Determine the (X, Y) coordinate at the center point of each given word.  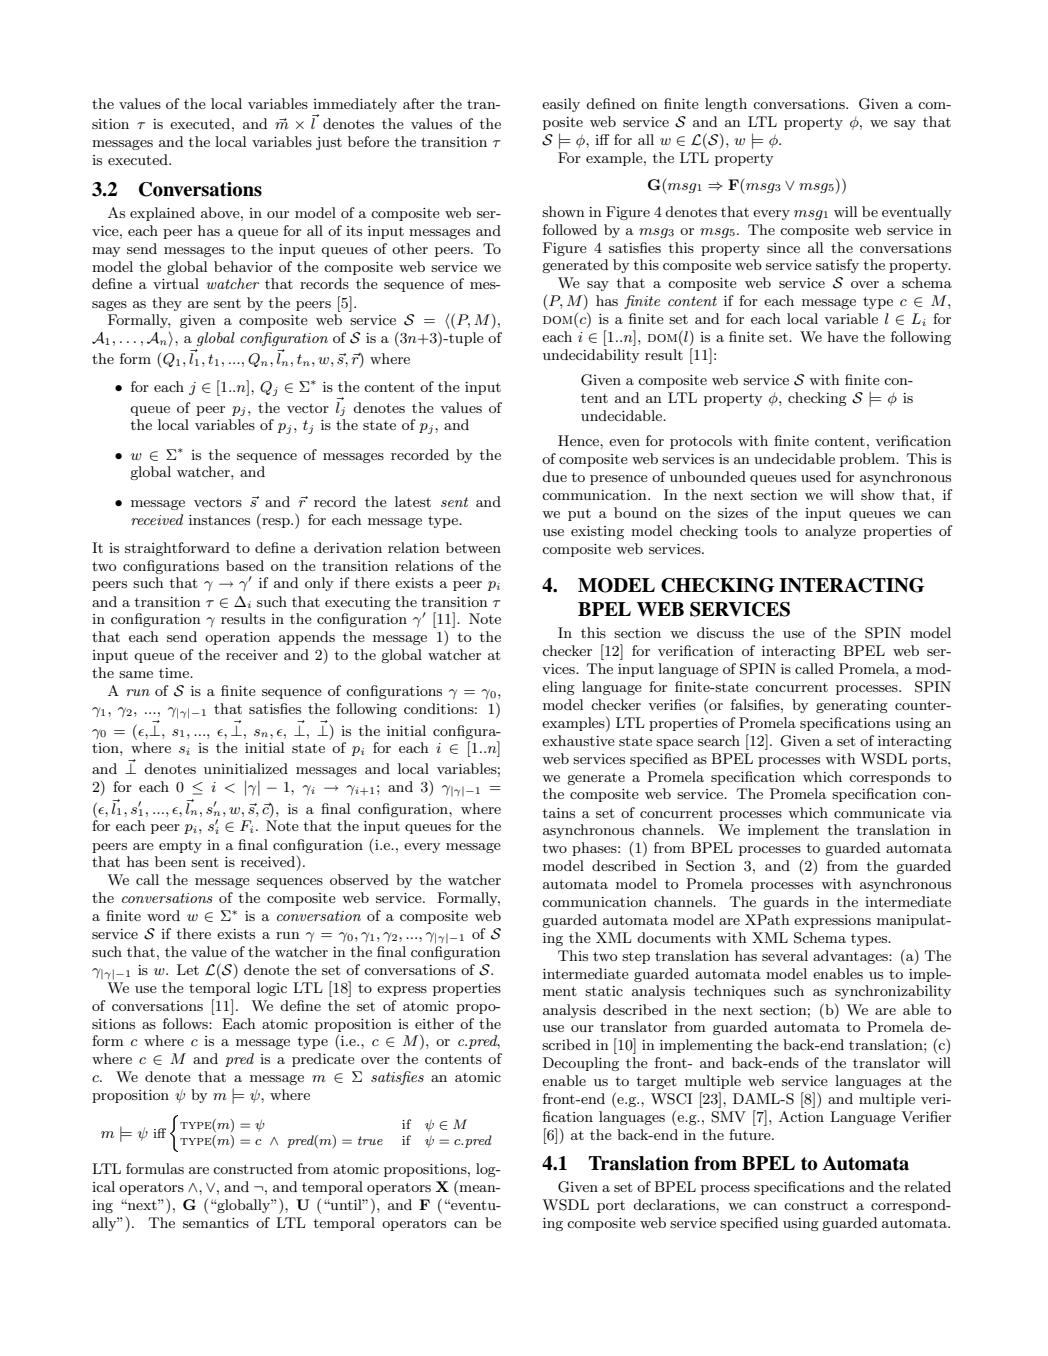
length (726, 105)
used (816, 476)
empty (180, 847)
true (370, 1140)
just (329, 143)
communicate (879, 813)
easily (561, 105)
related (927, 1186)
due (554, 476)
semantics (216, 1223)
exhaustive (578, 740)
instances (219, 520)
